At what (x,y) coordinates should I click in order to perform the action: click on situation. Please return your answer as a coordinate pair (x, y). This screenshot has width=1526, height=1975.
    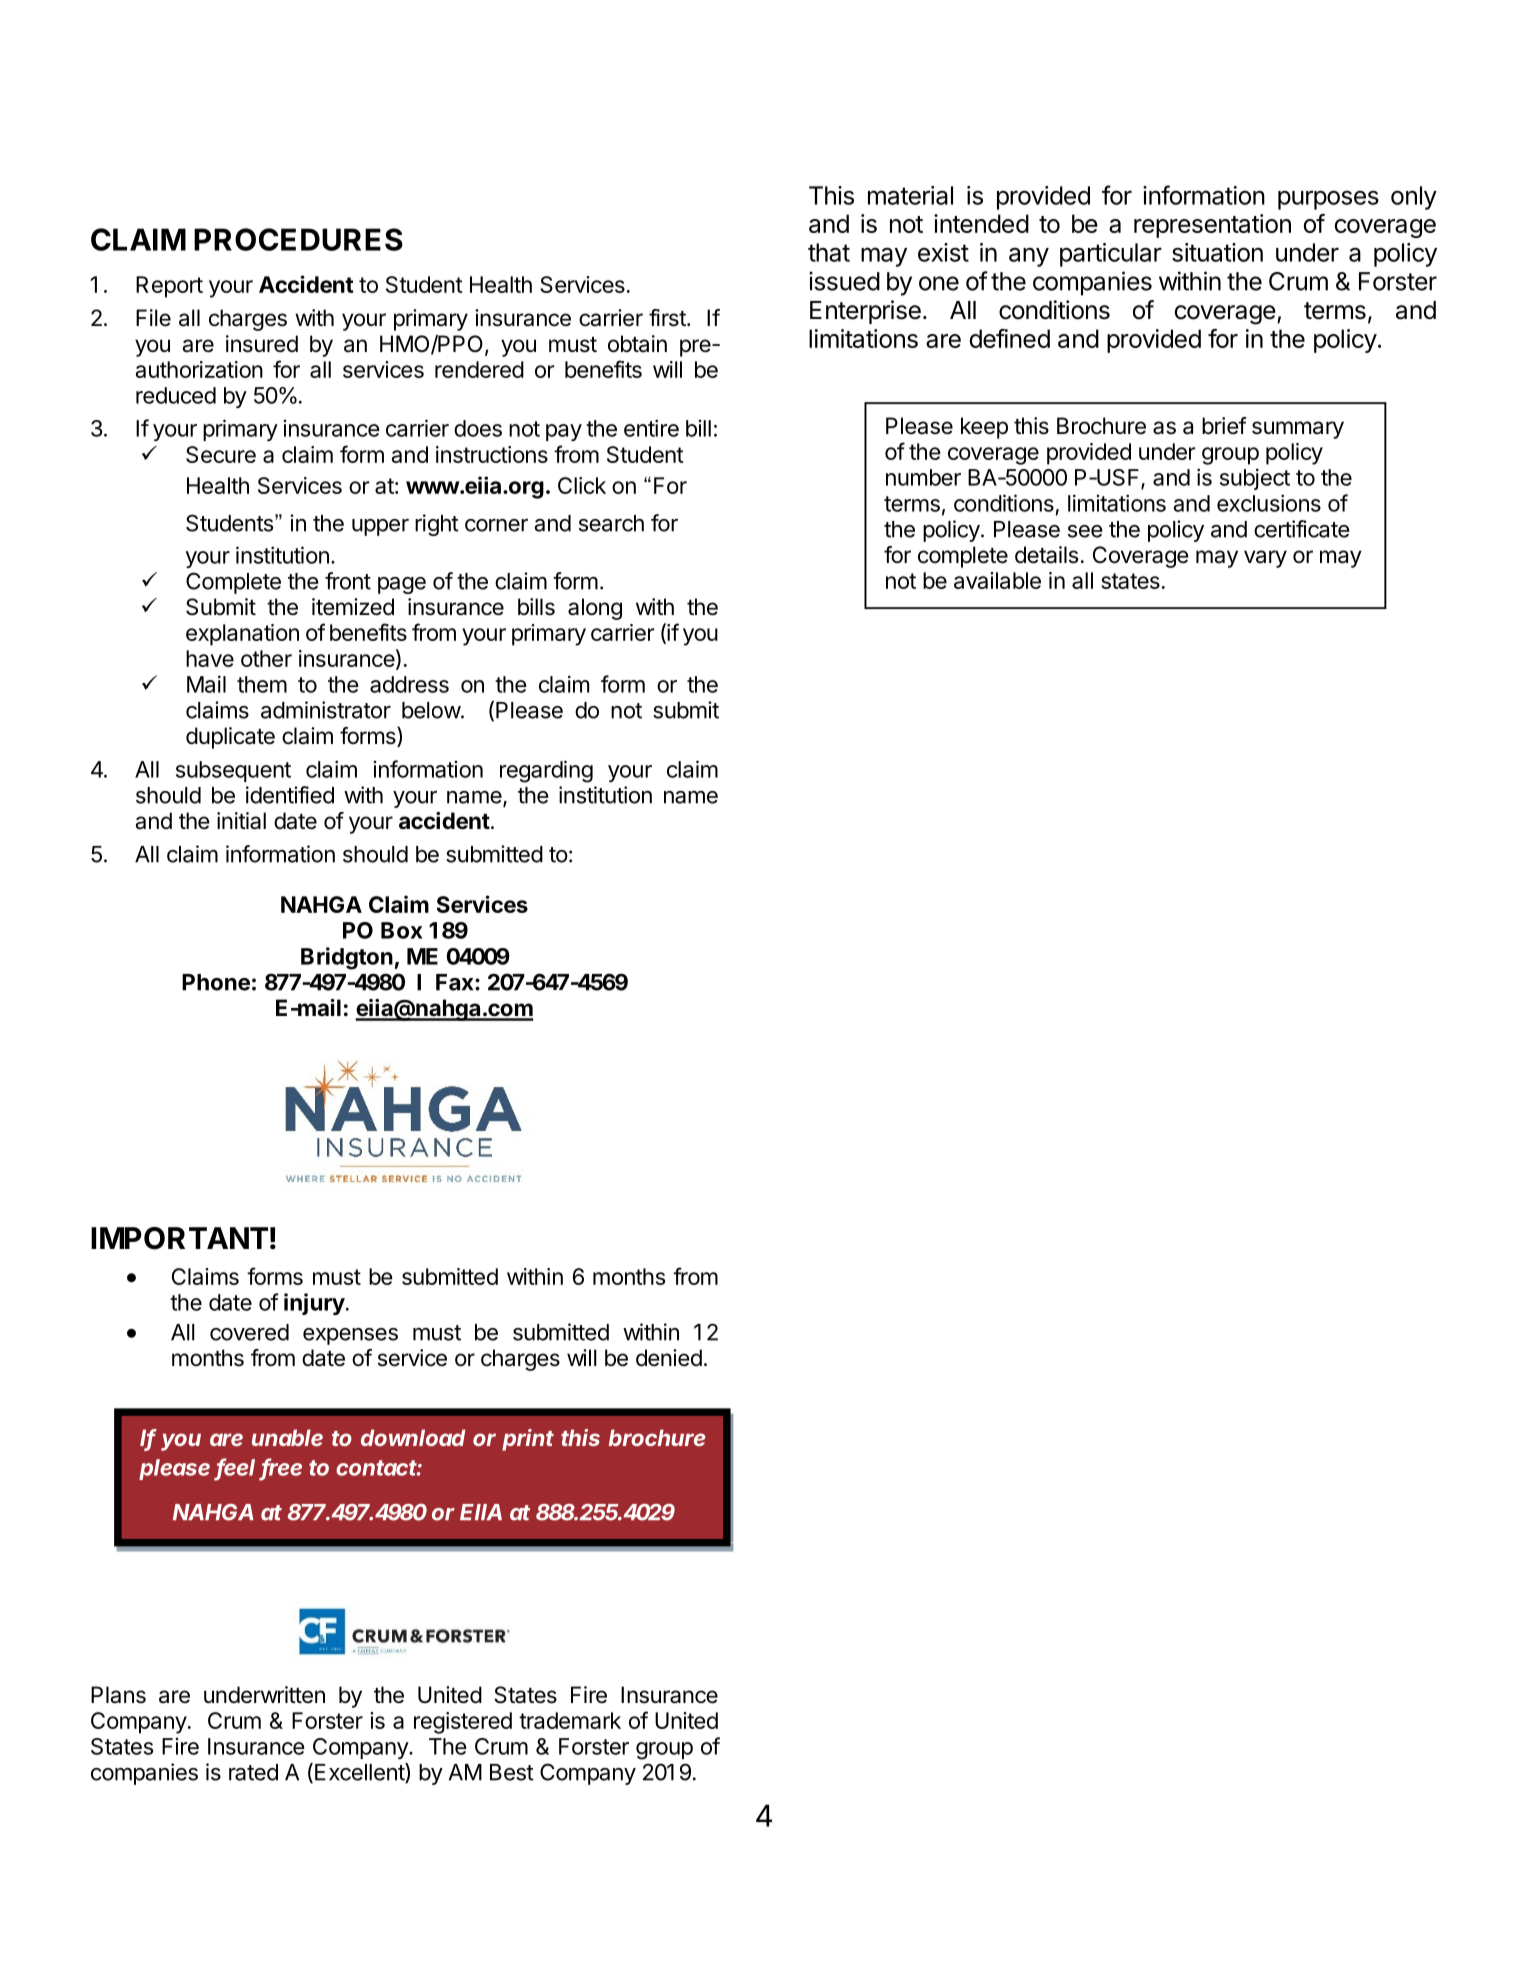
    Looking at the image, I should click on (1217, 252).
